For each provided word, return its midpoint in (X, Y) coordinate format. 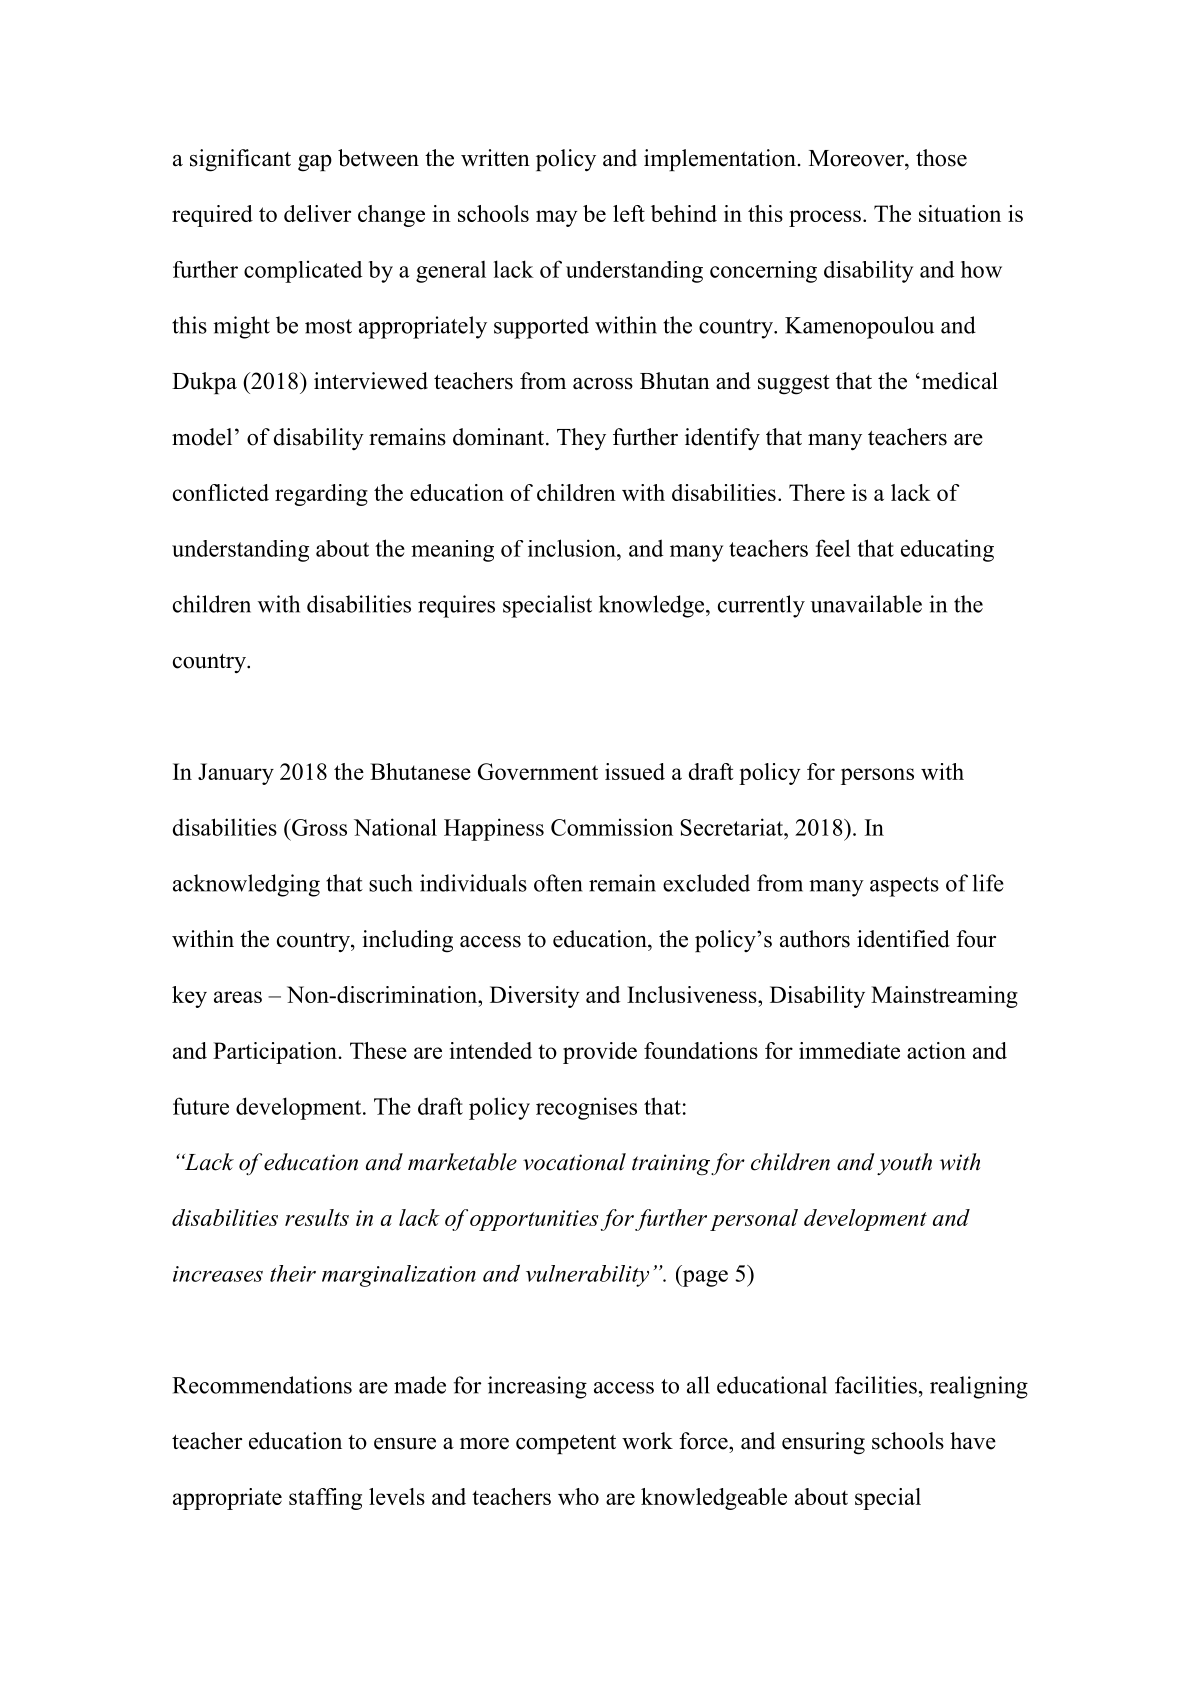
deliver (317, 213)
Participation (276, 1053)
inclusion (573, 548)
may (557, 218)
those (941, 158)
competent (566, 1444)
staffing (325, 1499)
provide (600, 1053)
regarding (321, 495)
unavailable (866, 604)
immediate (849, 1050)
